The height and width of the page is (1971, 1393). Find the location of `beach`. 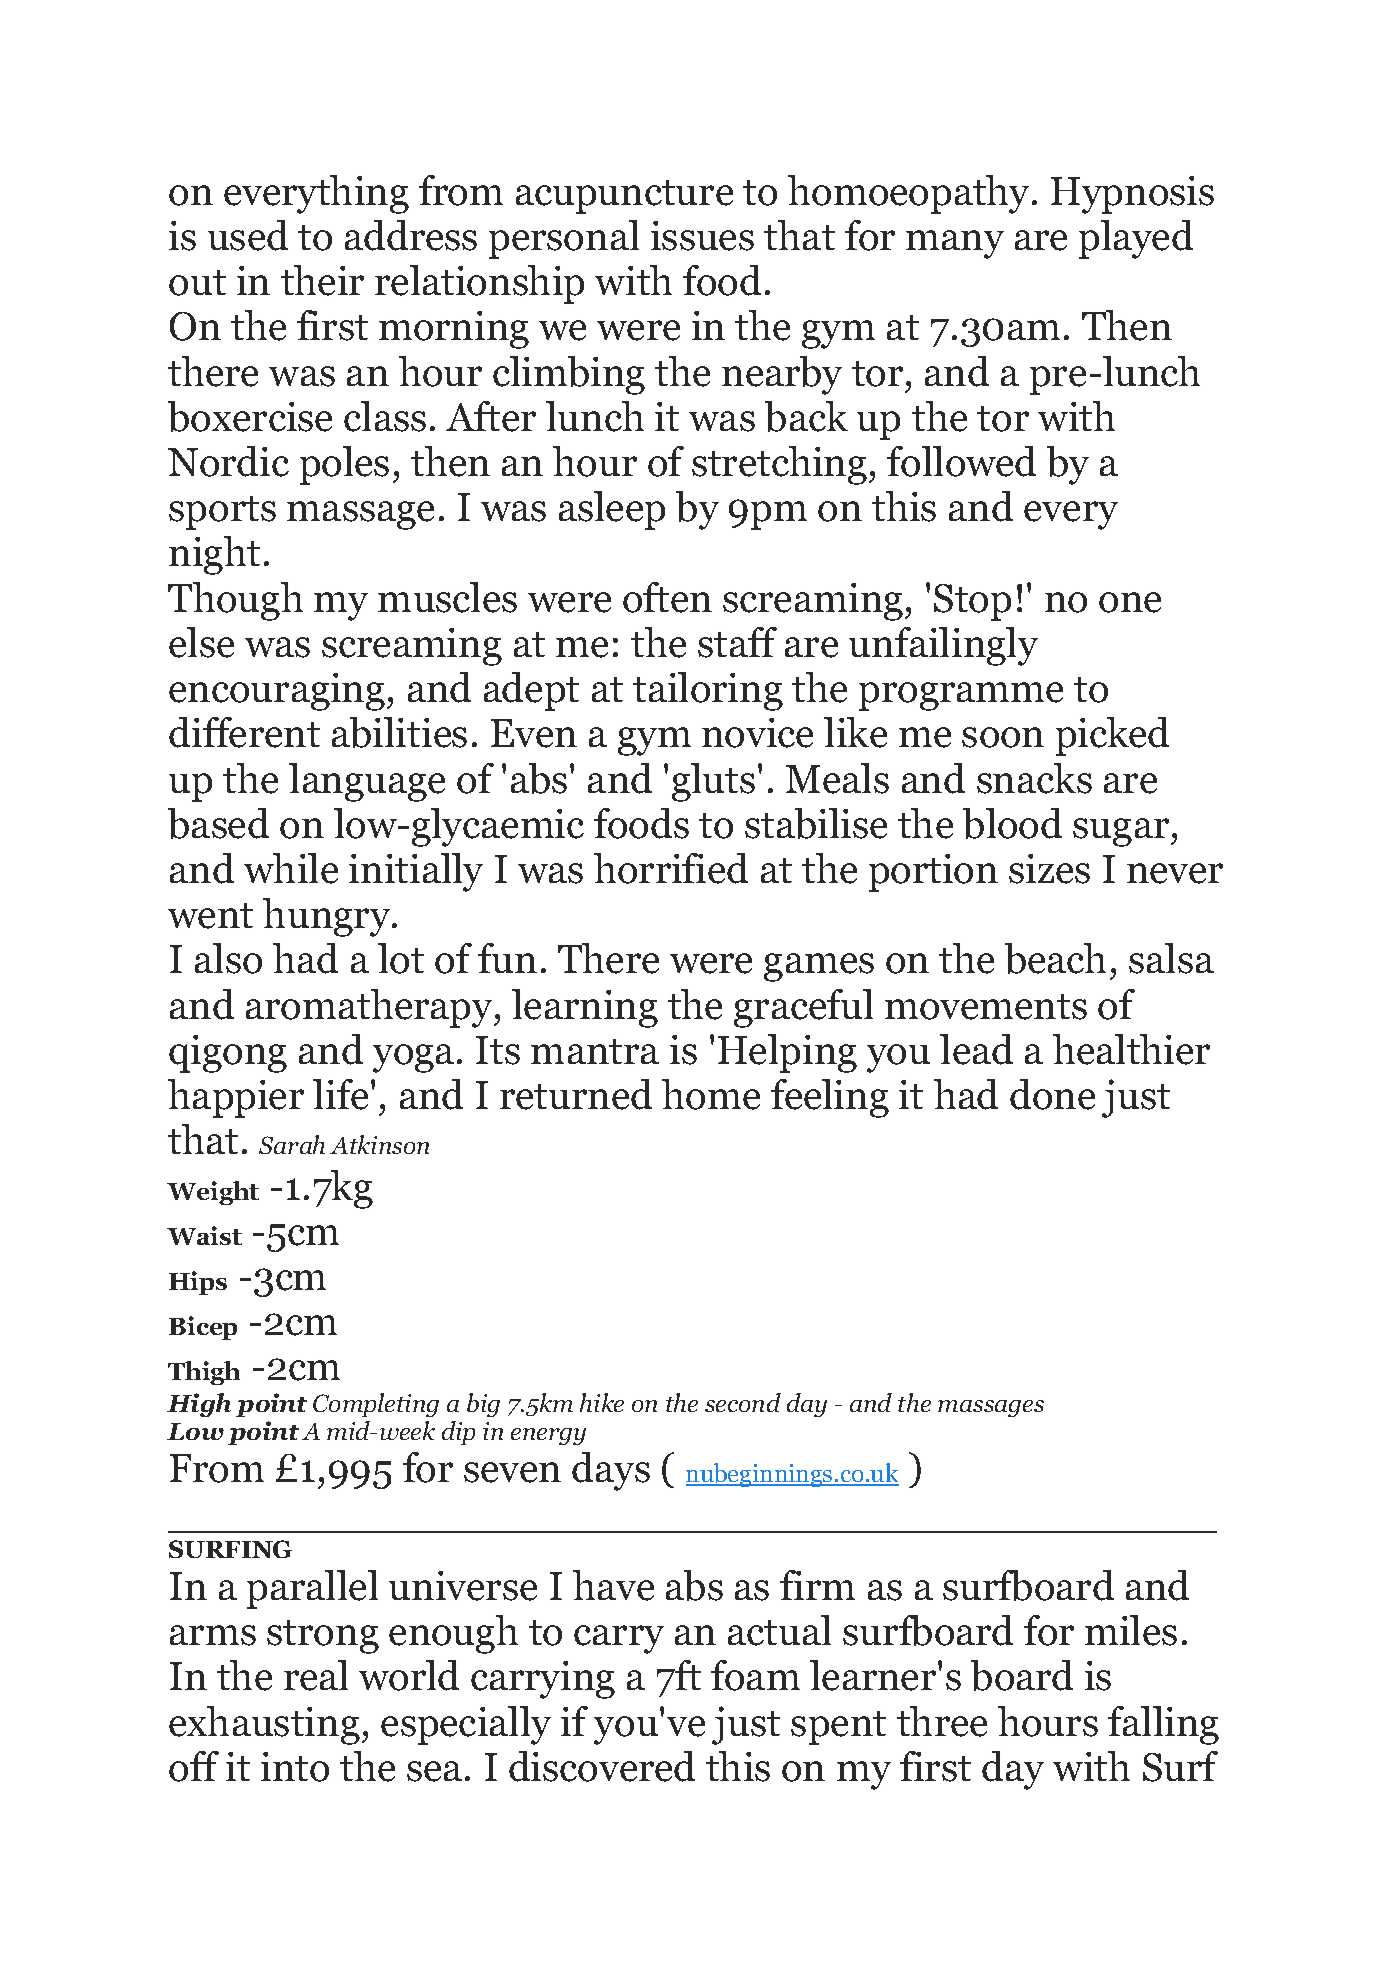

beach is located at coordinates (1055, 958).
